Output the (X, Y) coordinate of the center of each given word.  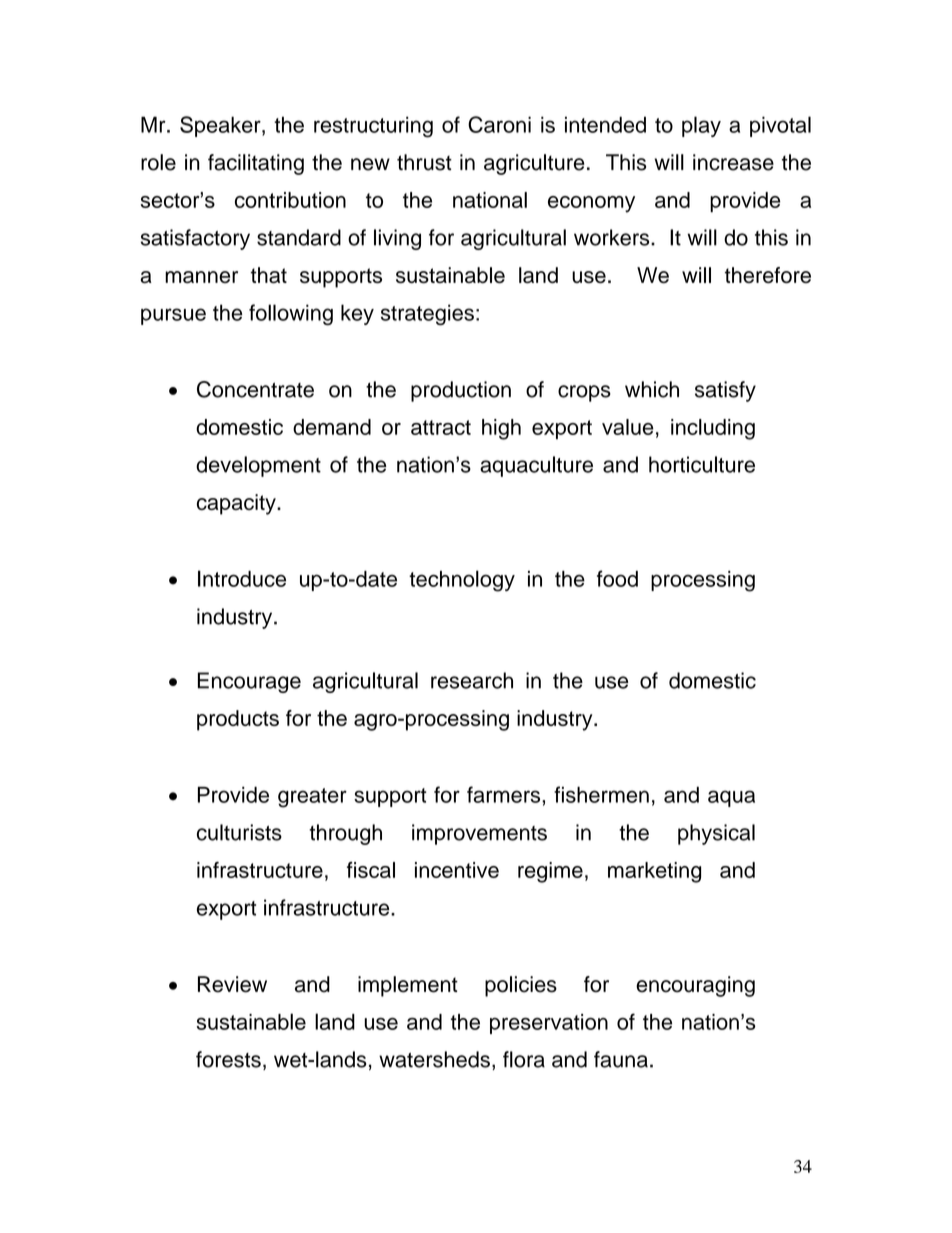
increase (733, 162)
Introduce (242, 578)
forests (228, 1059)
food (617, 578)
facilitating (256, 164)
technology (462, 581)
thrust (424, 162)
